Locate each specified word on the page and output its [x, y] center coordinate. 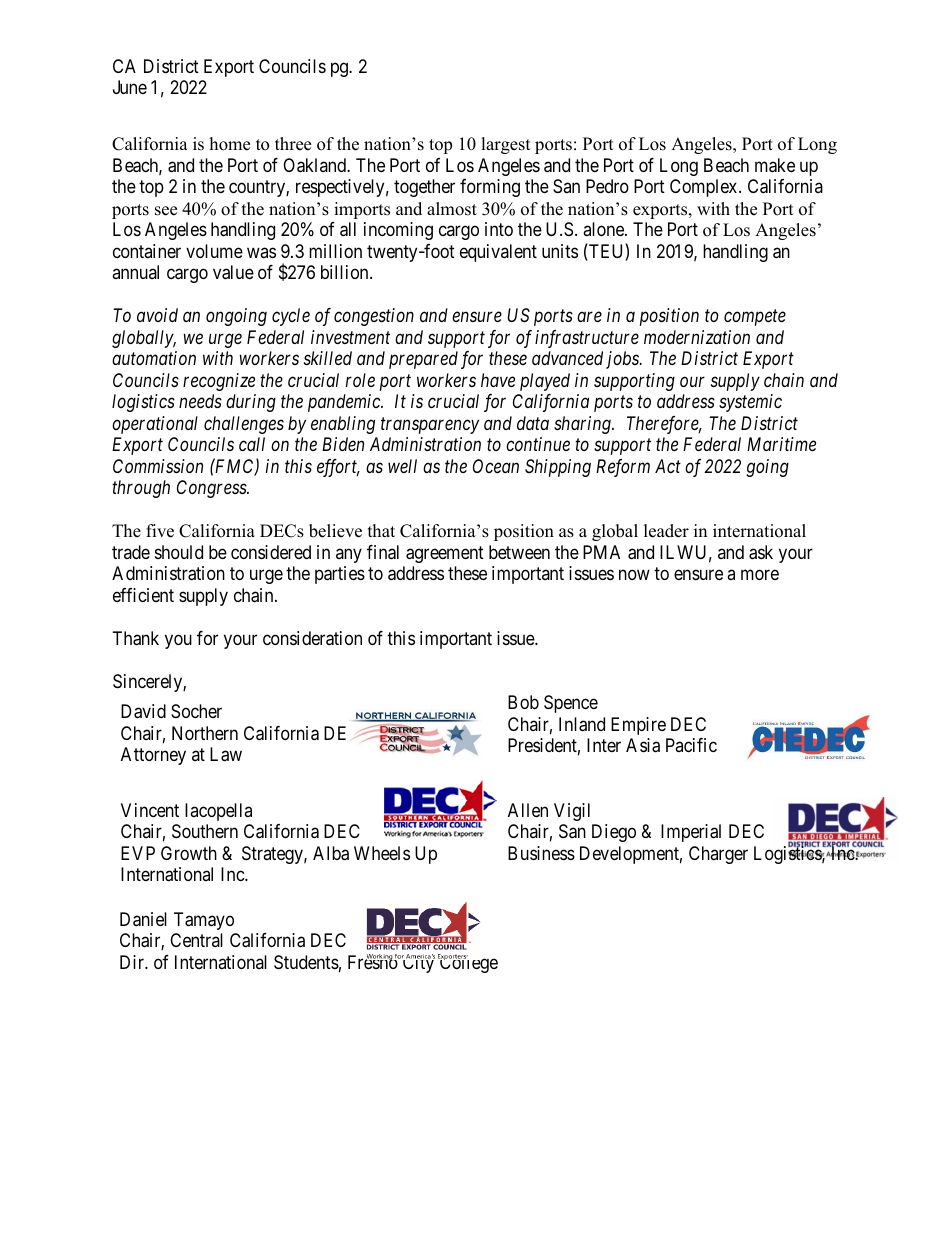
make [775, 165]
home [230, 144]
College [468, 963]
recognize [219, 382]
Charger [718, 855]
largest [506, 145]
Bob [523, 702]
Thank [136, 638]
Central [196, 940]
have [498, 380]
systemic [750, 403]
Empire [638, 726]
